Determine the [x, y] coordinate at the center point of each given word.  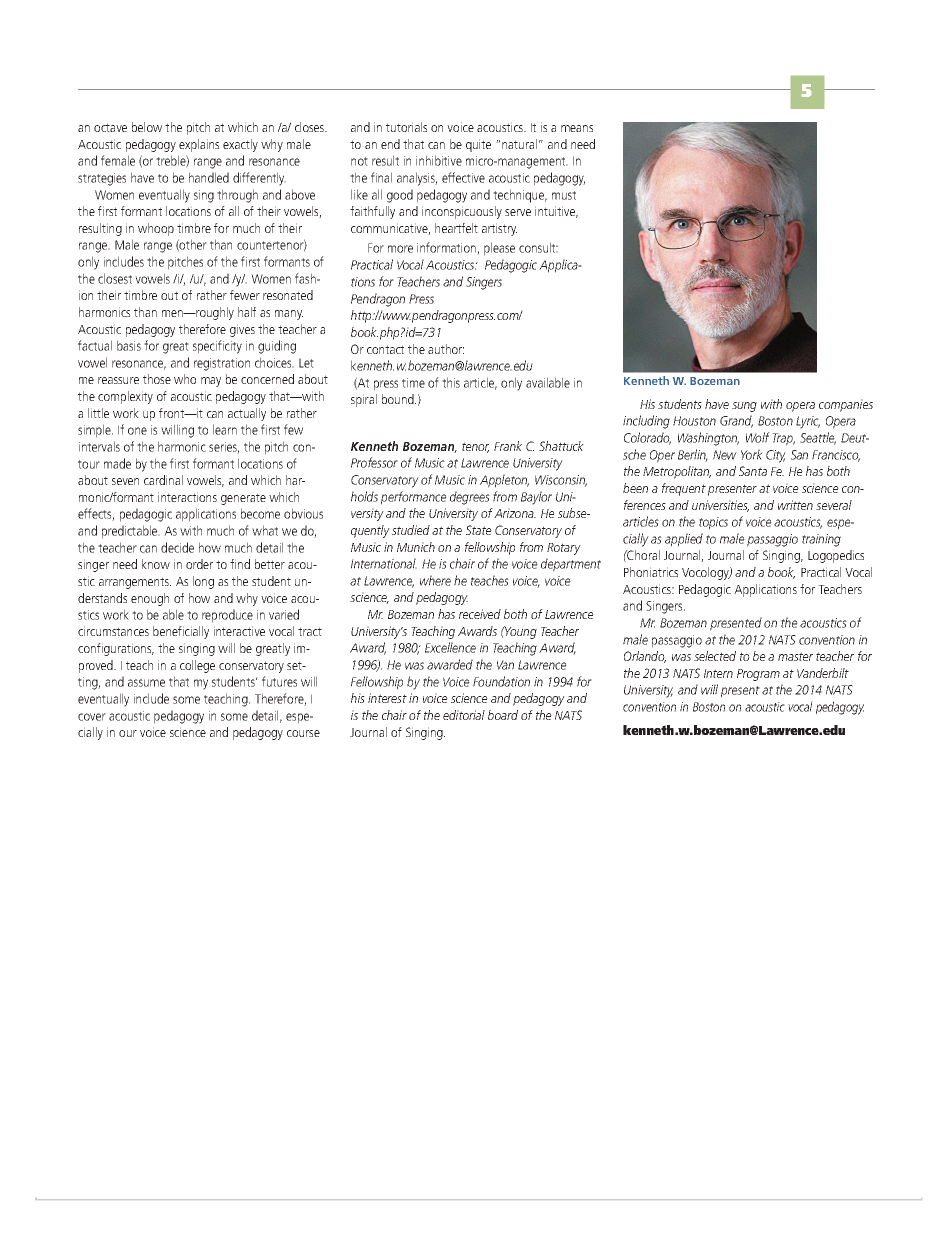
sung [744, 407]
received [480, 614]
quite [478, 145]
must [564, 195]
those [157, 379]
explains [199, 145]
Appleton [504, 481]
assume [146, 683]
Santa [753, 471]
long [203, 582]
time [413, 383]
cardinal [163, 480]
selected [715, 656]
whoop [156, 229]
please [499, 249]
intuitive [556, 212]
